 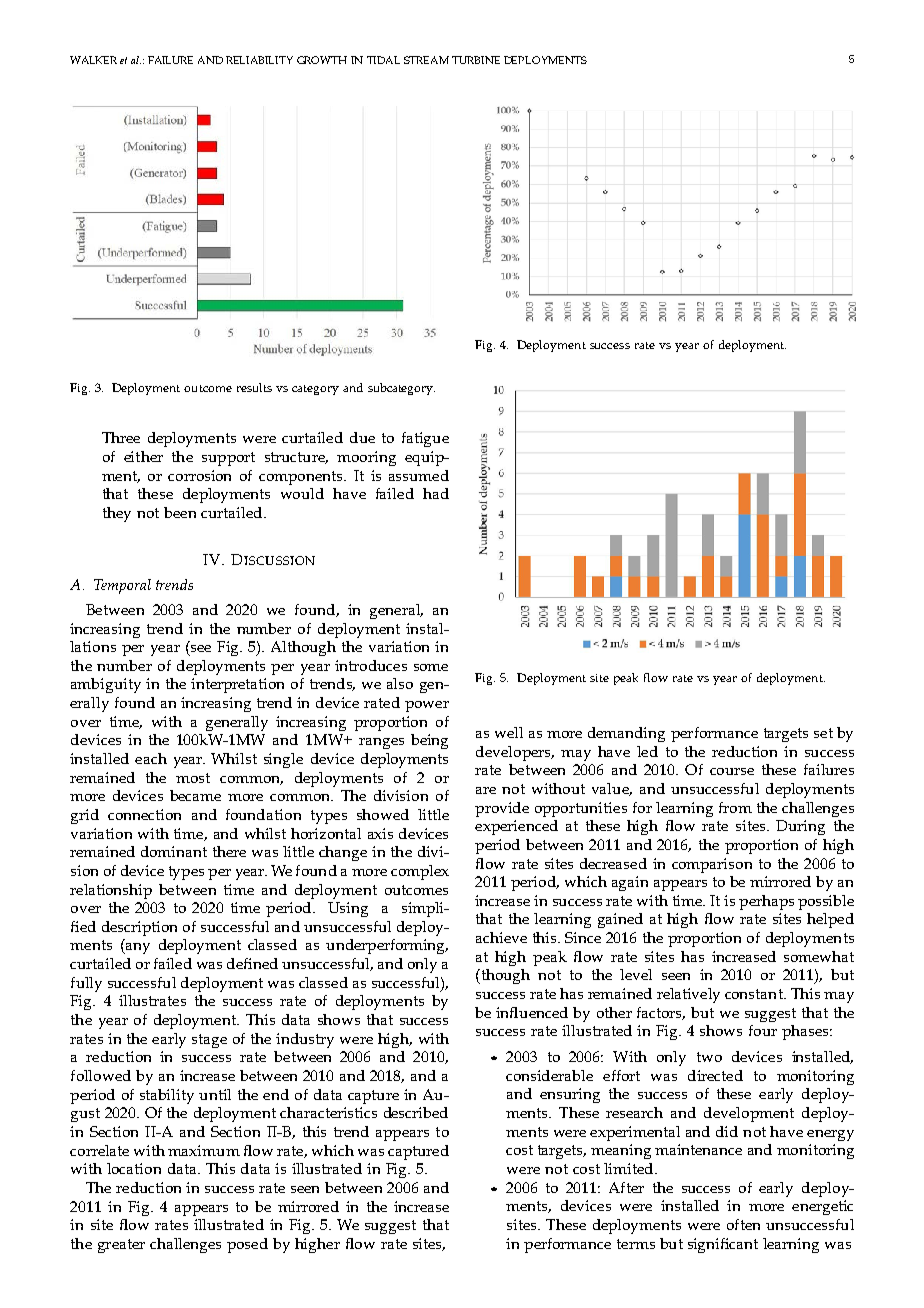 I want to click on results, so click(x=254, y=387).
